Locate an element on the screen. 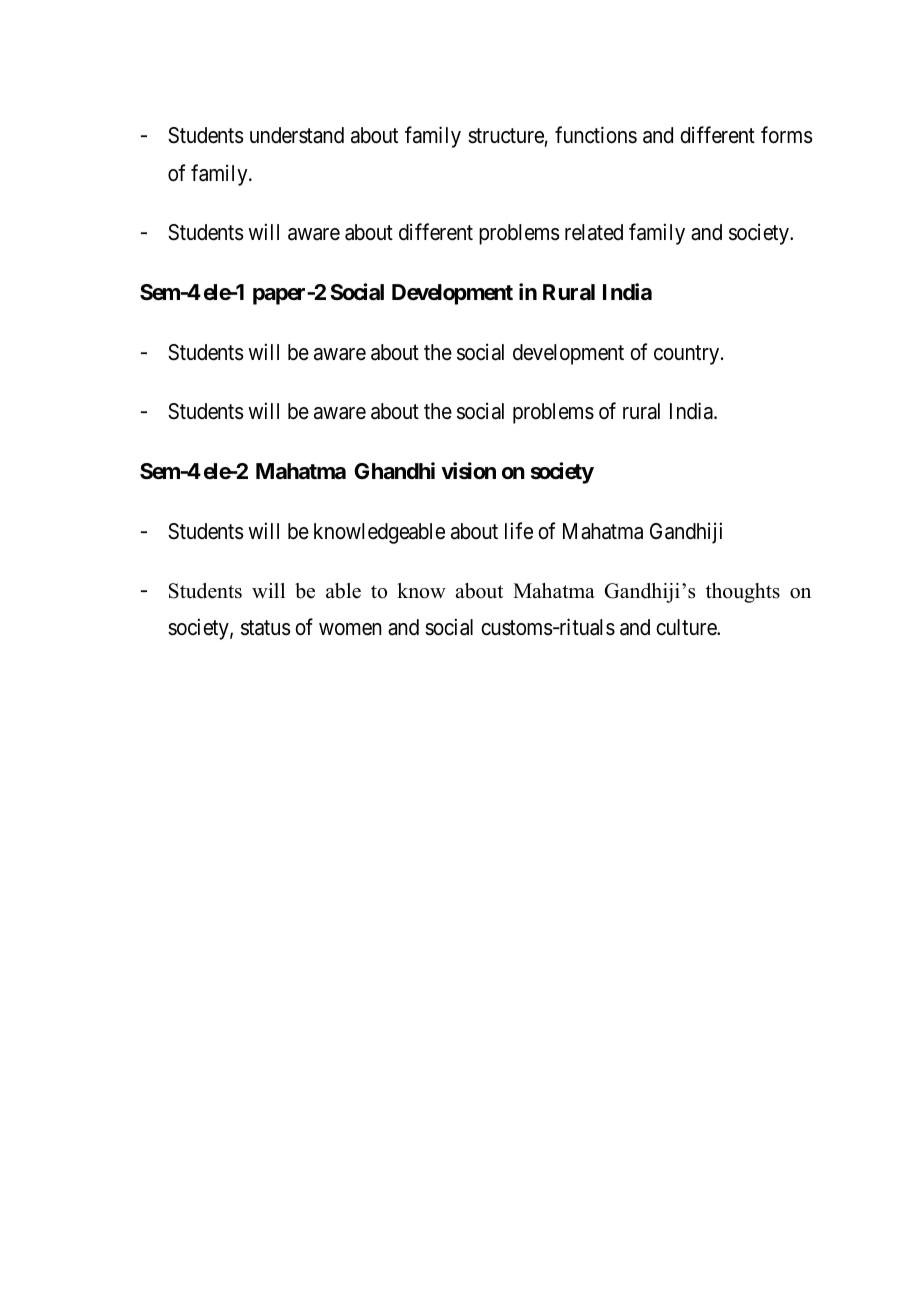 The width and height of the screenshot is (924, 1308). forms is located at coordinates (787, 135).
